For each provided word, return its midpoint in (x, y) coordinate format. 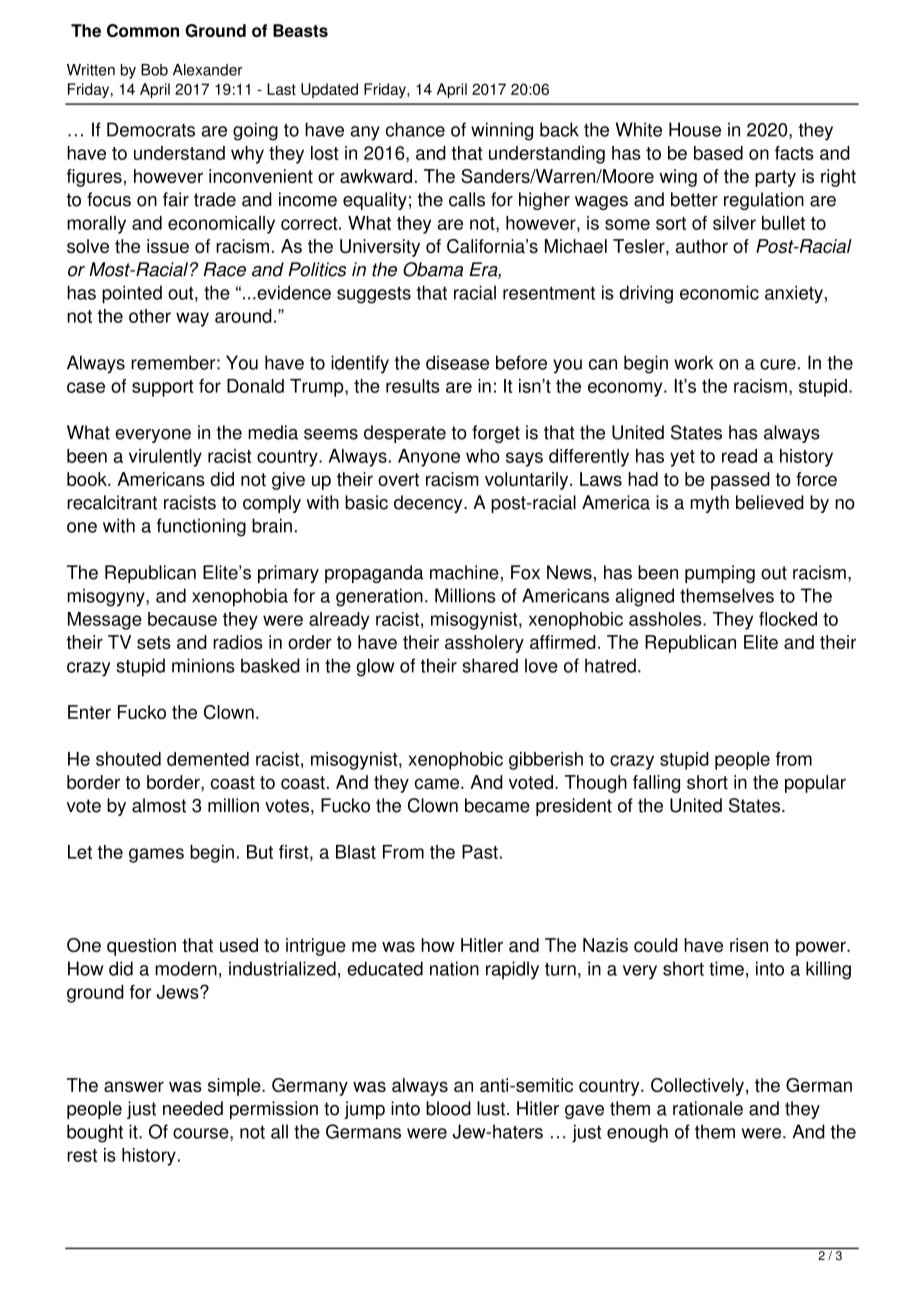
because (182, 619)
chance (415, 129)
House (695, 129)
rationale (708, 1108)
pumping (720, 574)
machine (464, 572)
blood (448, 1108)
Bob (154, 70)
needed (193, 1108)
